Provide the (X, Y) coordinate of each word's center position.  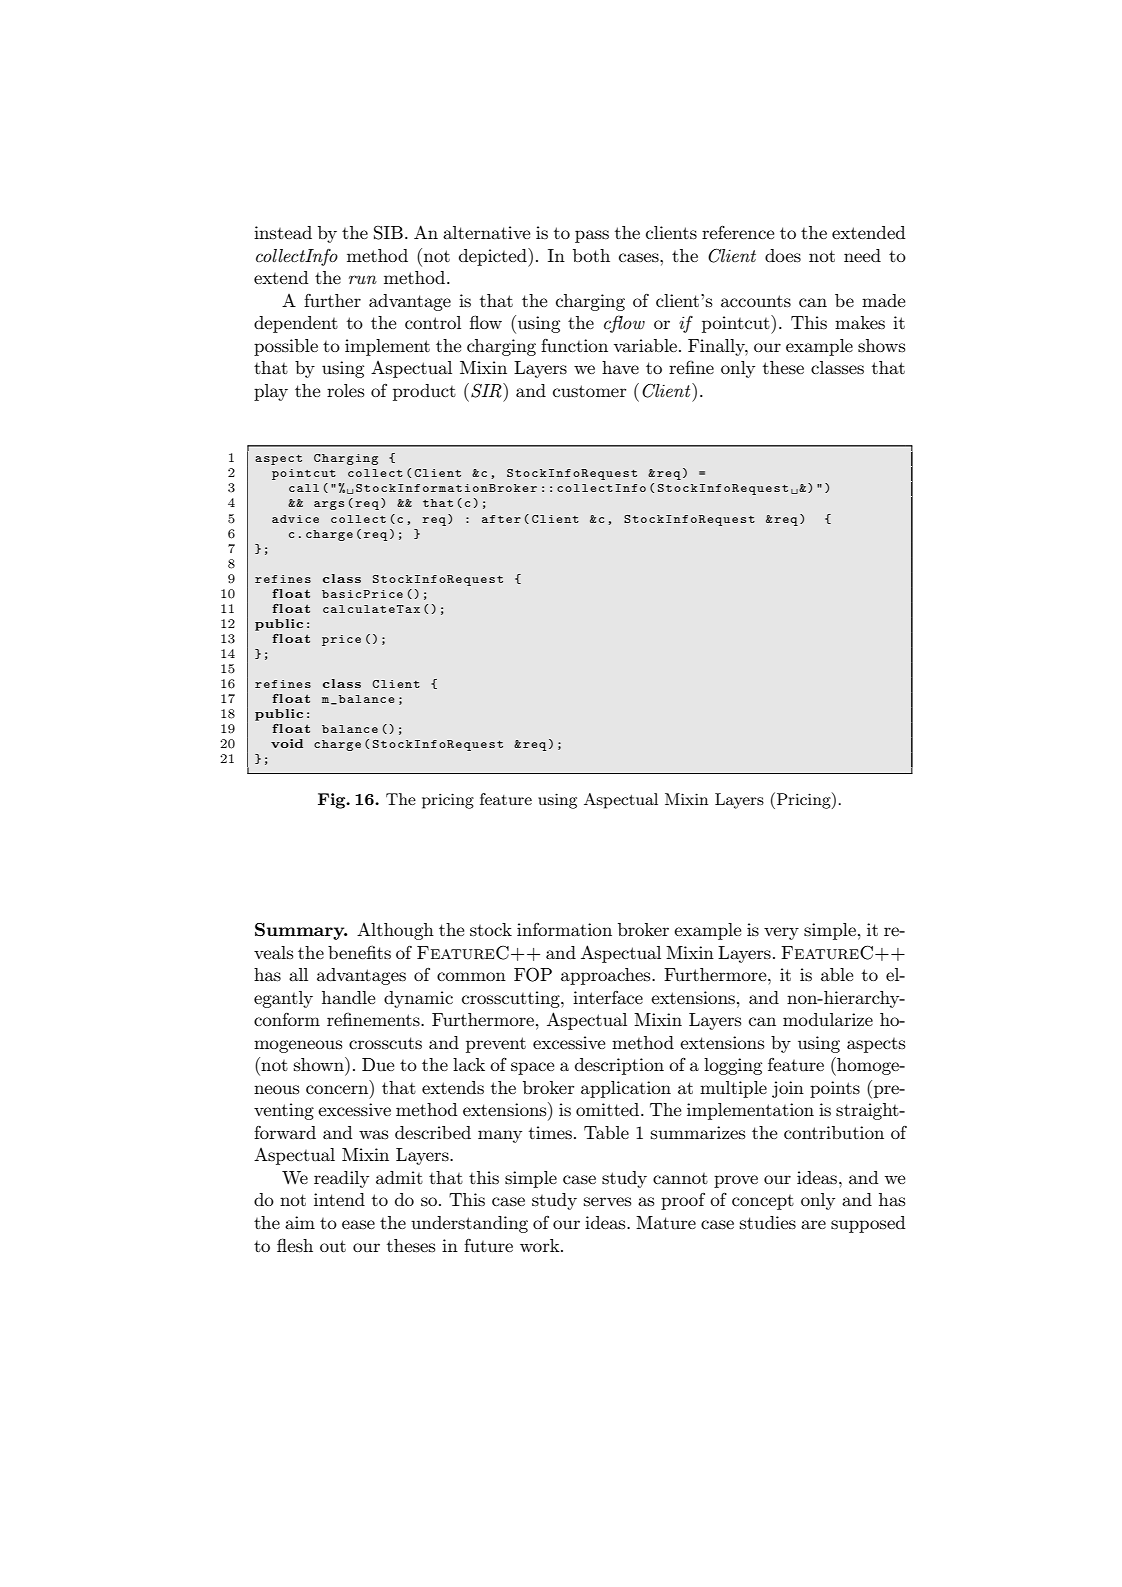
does (783, 256)
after (501, 519)
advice (295, 519)
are (813, 1224)
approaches (607, 976)
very (781, 933)
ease (358, 1224)
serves (607, 1201)
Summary (301, 931)
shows (881, 346)
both (591, 255)
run (363, 279)
